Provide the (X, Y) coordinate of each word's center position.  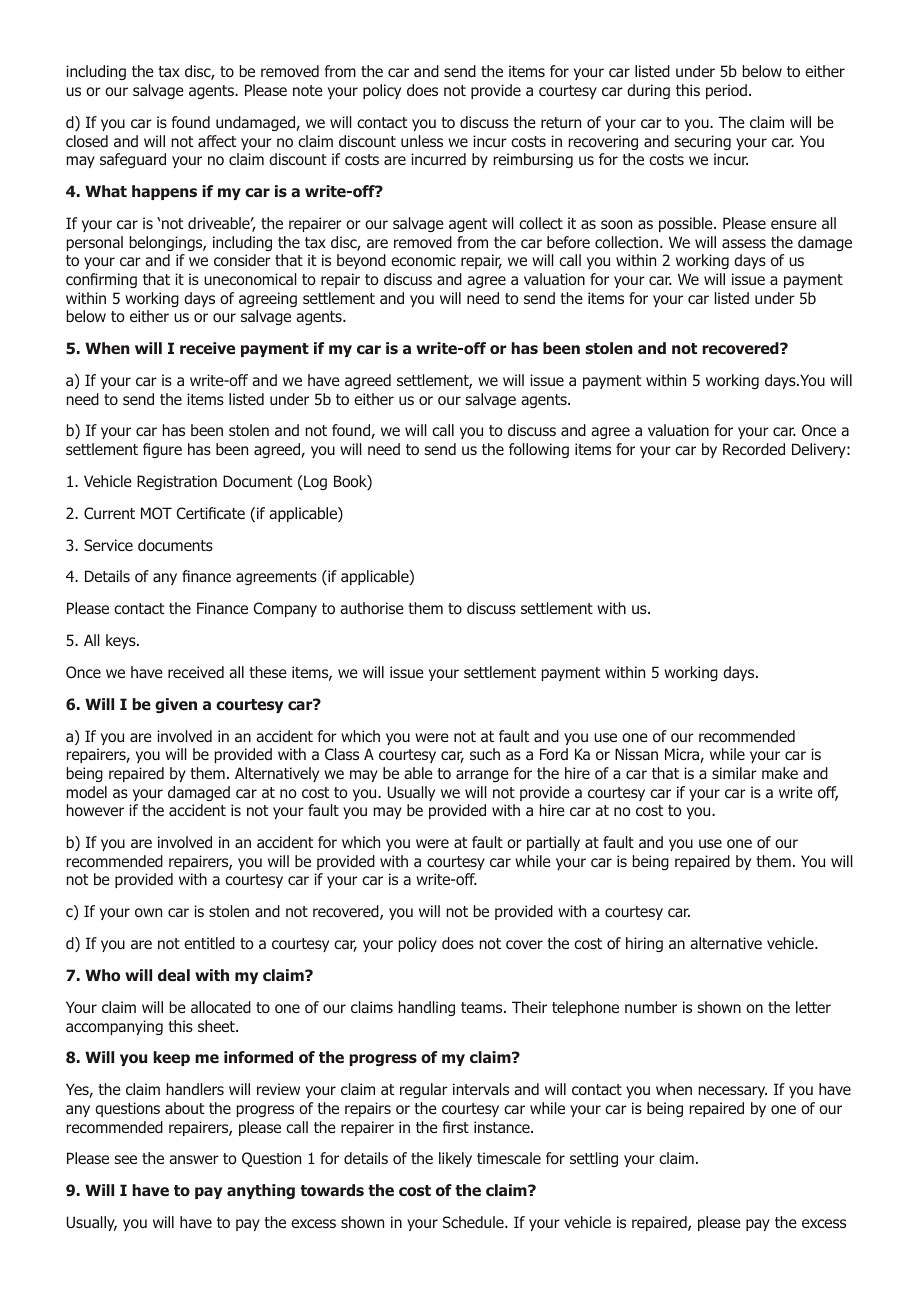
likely (455, 1159)
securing (702, 142)
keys (122, 641)
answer (194, 1160)
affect (217, 141)
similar (734, 773)
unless (422, 141)
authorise (372, 608)
